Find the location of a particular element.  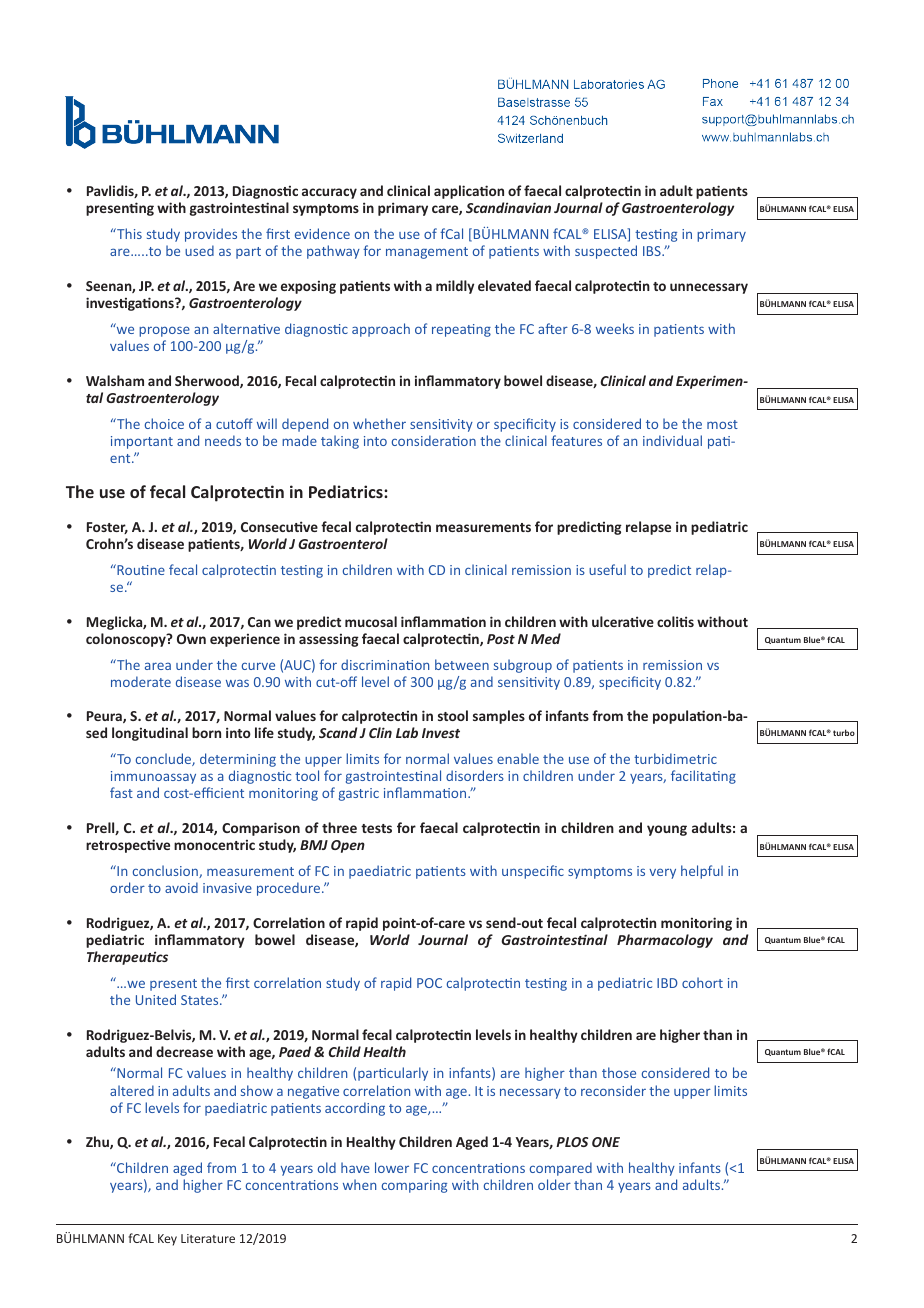

born is located at coordinates (206, 732).
